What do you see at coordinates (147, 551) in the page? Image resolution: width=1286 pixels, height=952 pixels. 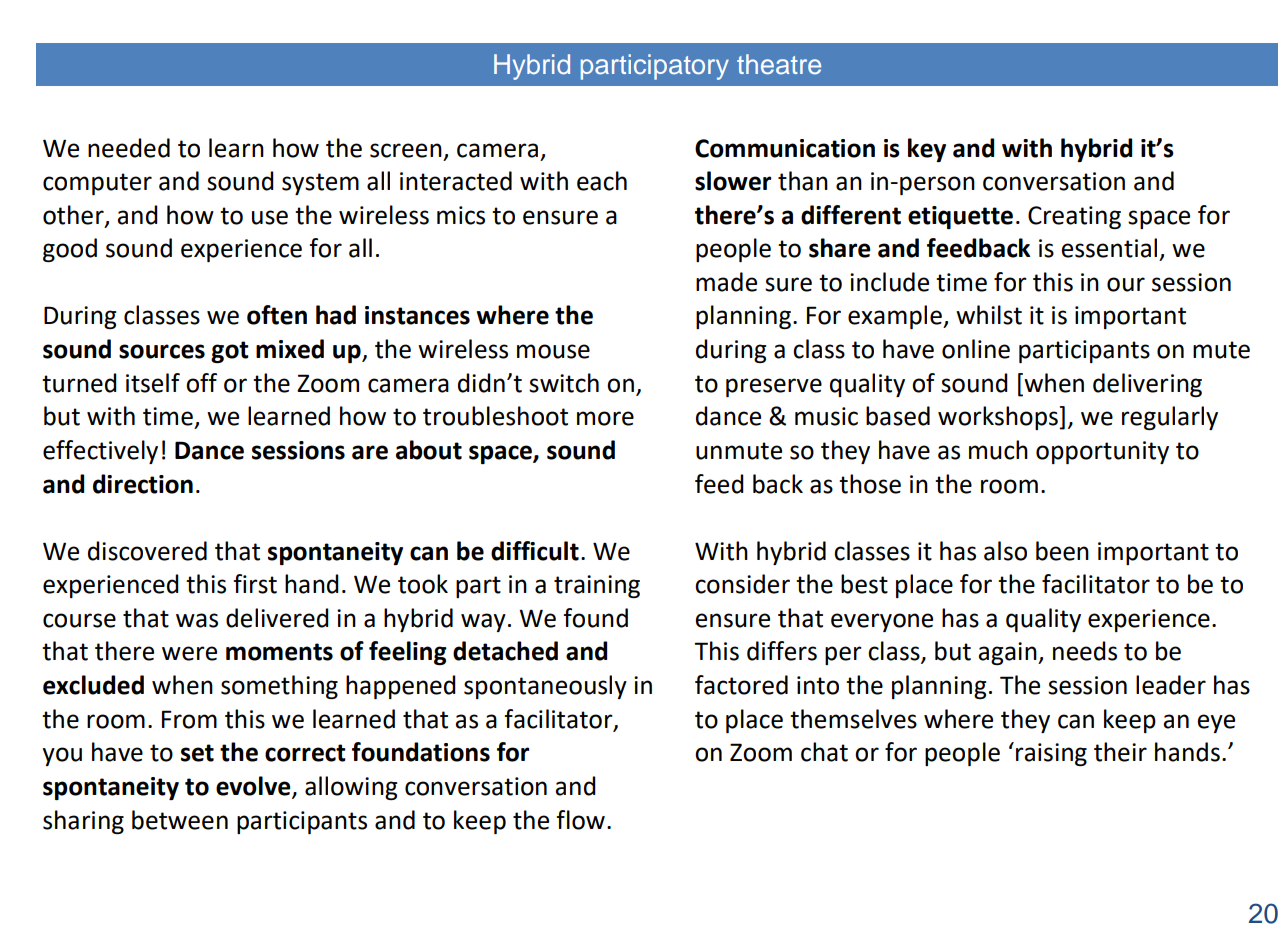 I see `discovered` at bounding box center [147, 551].
